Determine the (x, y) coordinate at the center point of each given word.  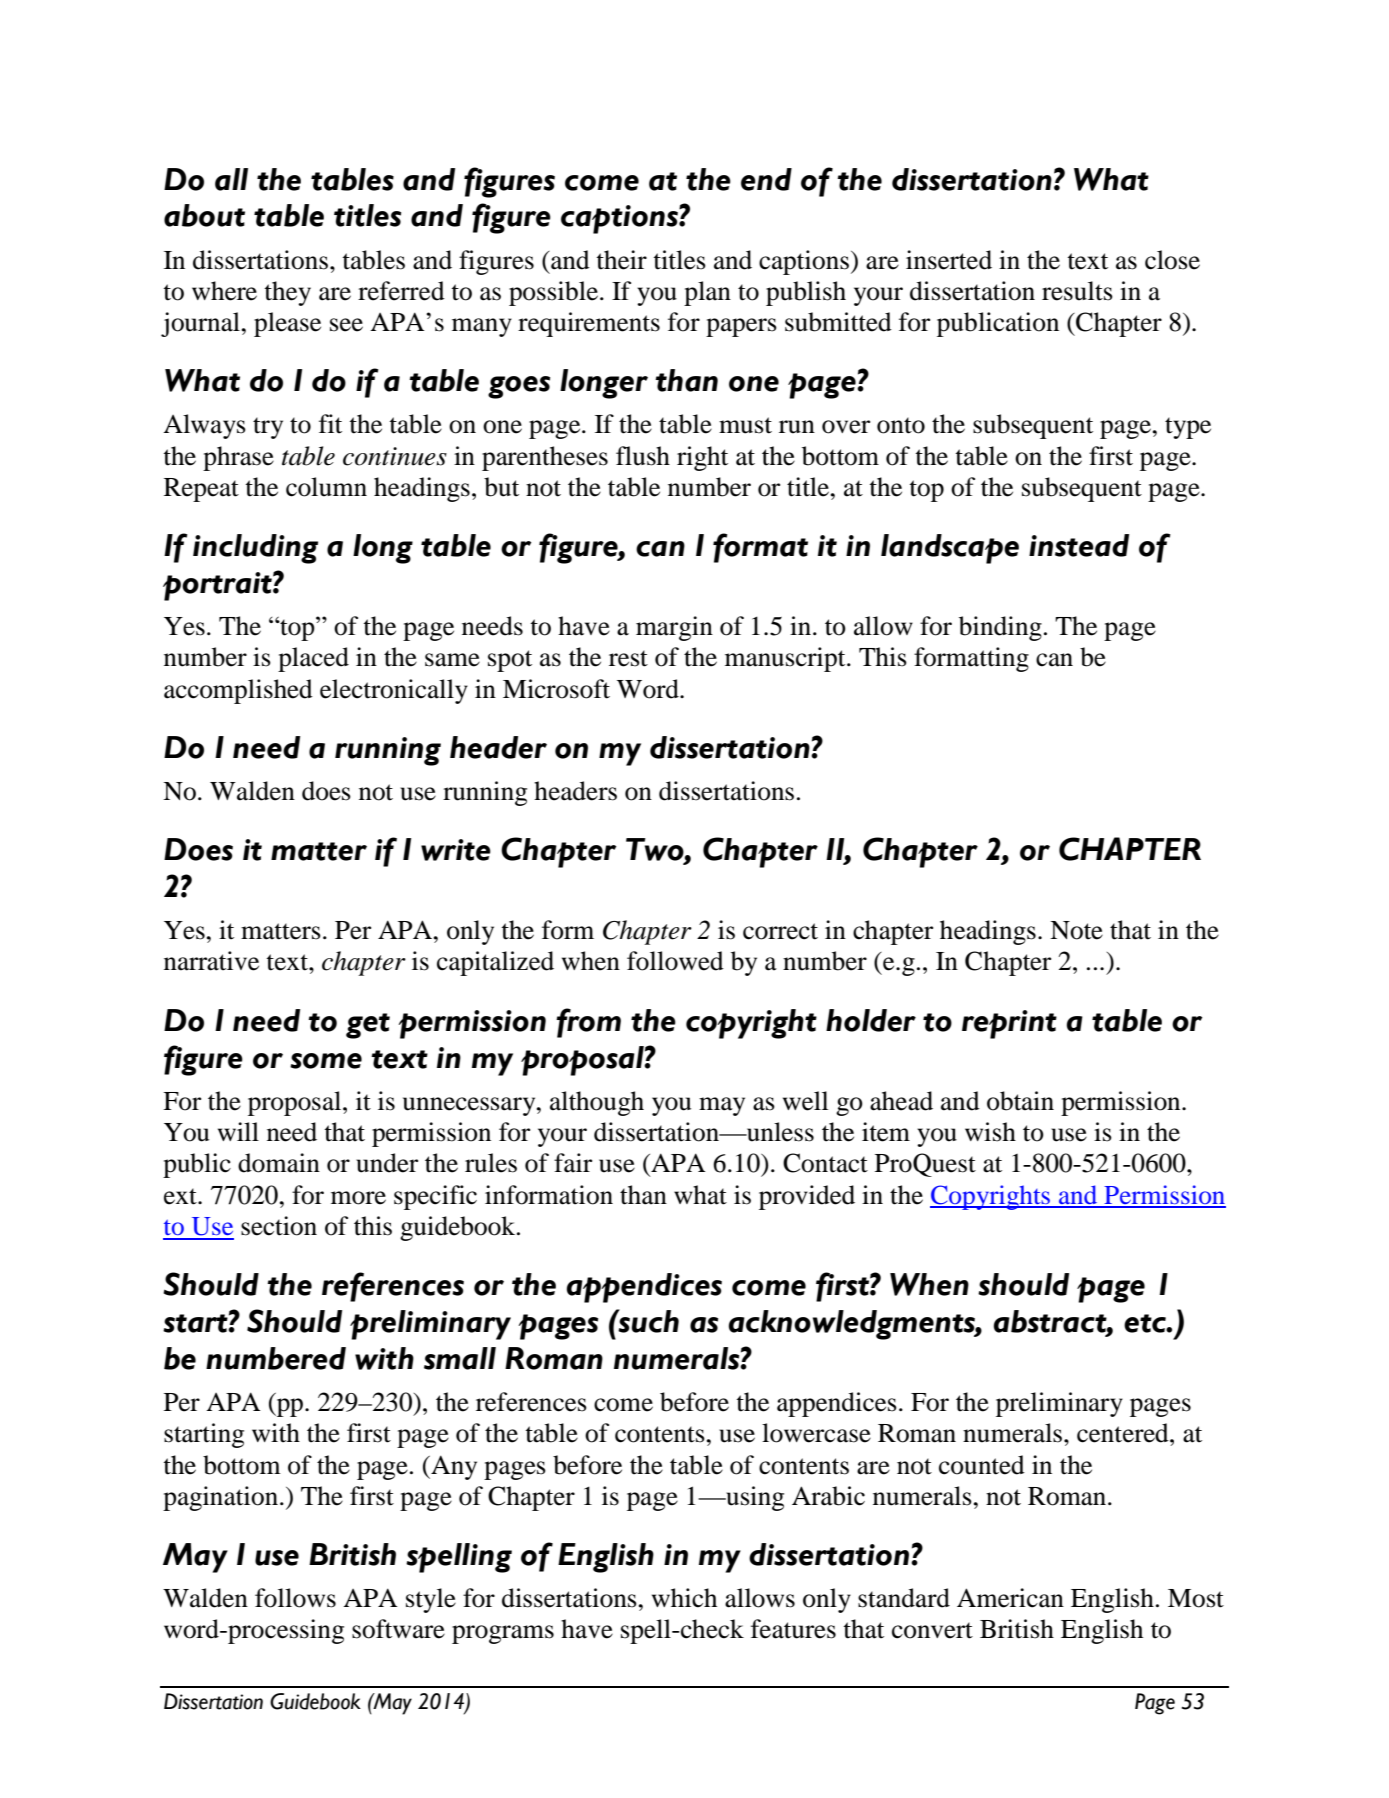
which (684, 1598)
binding (1000, 628)
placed (313, 659)
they (287, 293)
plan (707, 293)
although (597, 1103)
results (1077, 291)
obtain (1020, 1101)
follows (295, 1598)
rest (628, 658)
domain (279, 1163)
